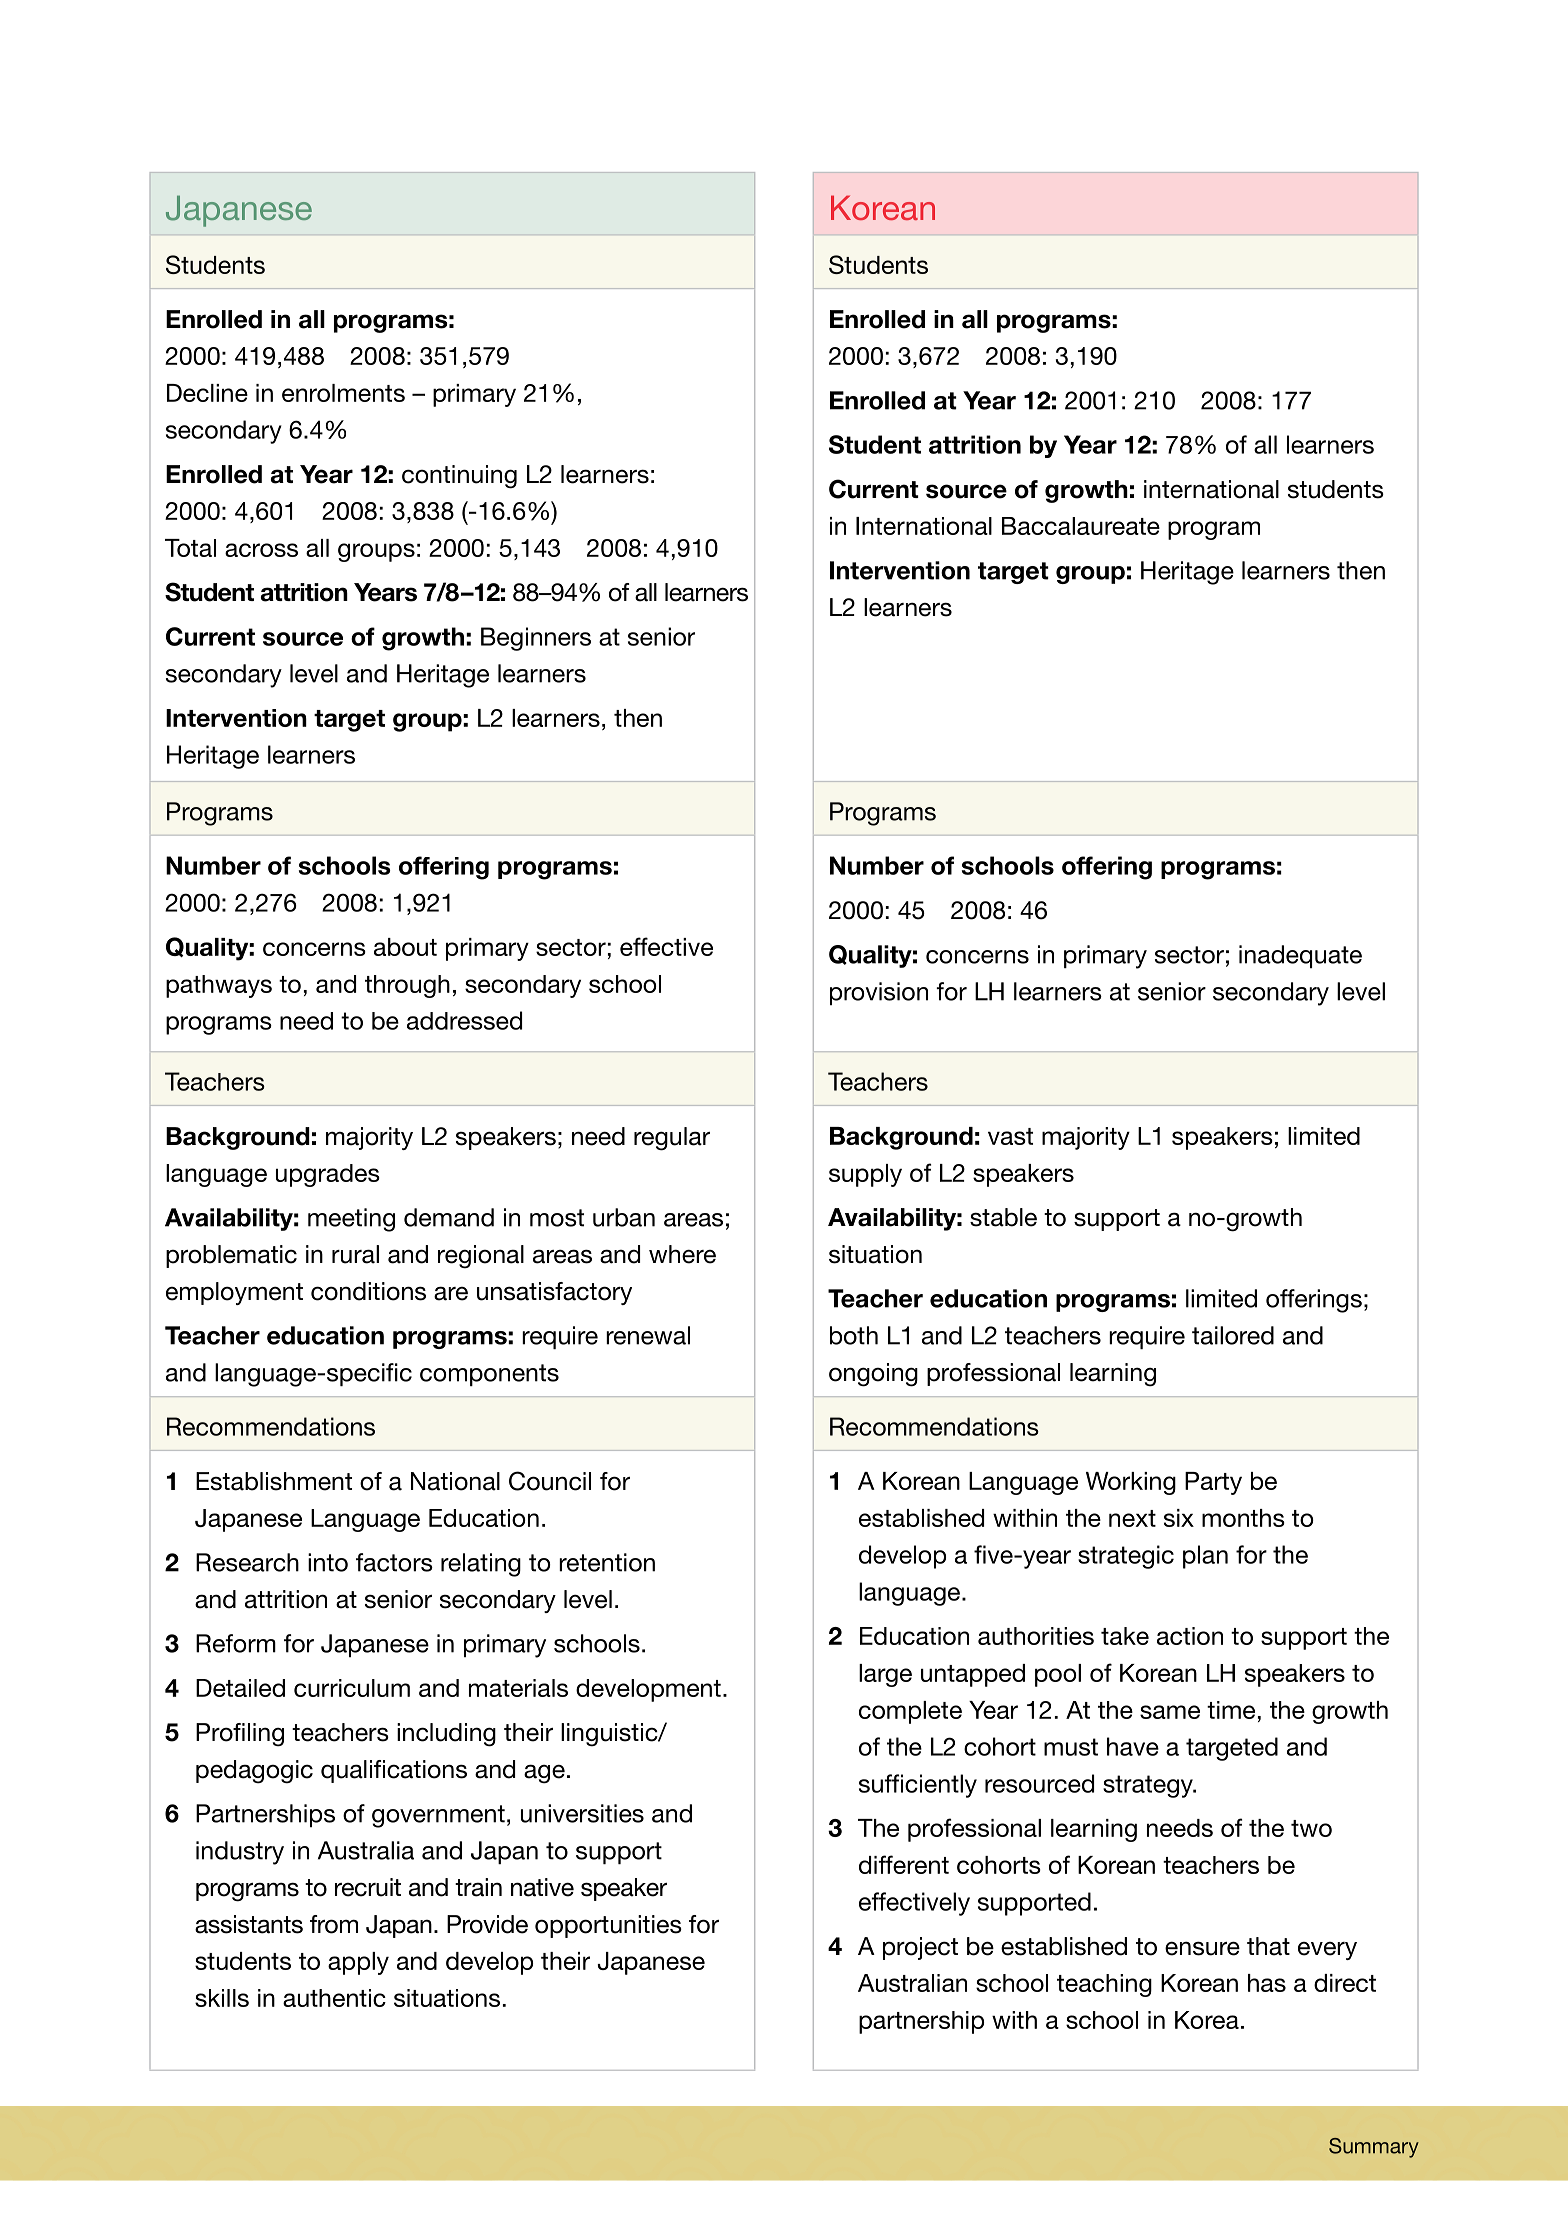  What do you see at coordinates (407, 986) in the screenshot?
I see `through` at bounding box center [407, 986].
